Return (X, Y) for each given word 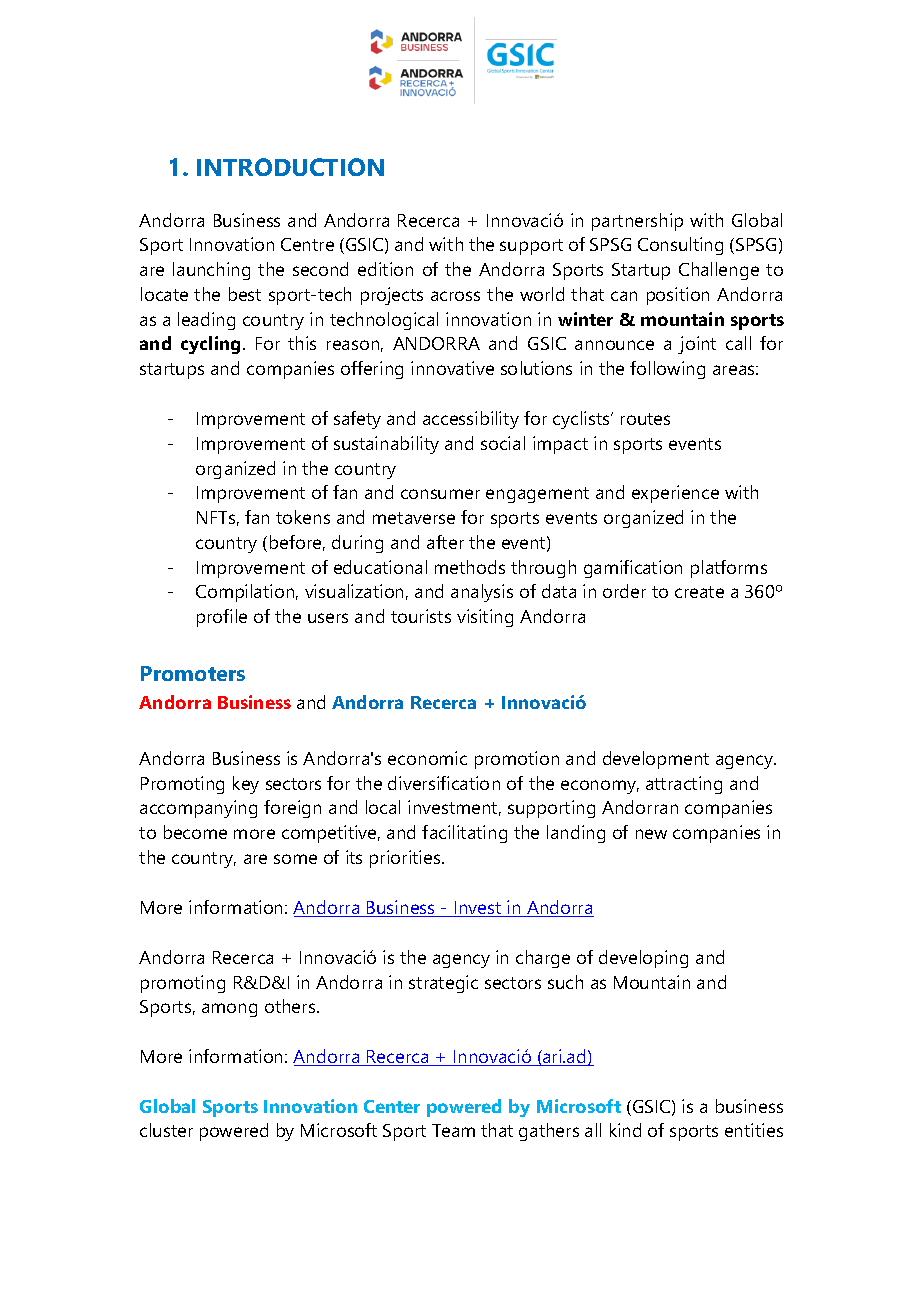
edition (385, 269)
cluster (166, 1130)
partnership (637, 222)
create (699, 592)
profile (222, 618)
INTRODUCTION (290, 167)
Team (453, 1130)
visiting (485, 618)
